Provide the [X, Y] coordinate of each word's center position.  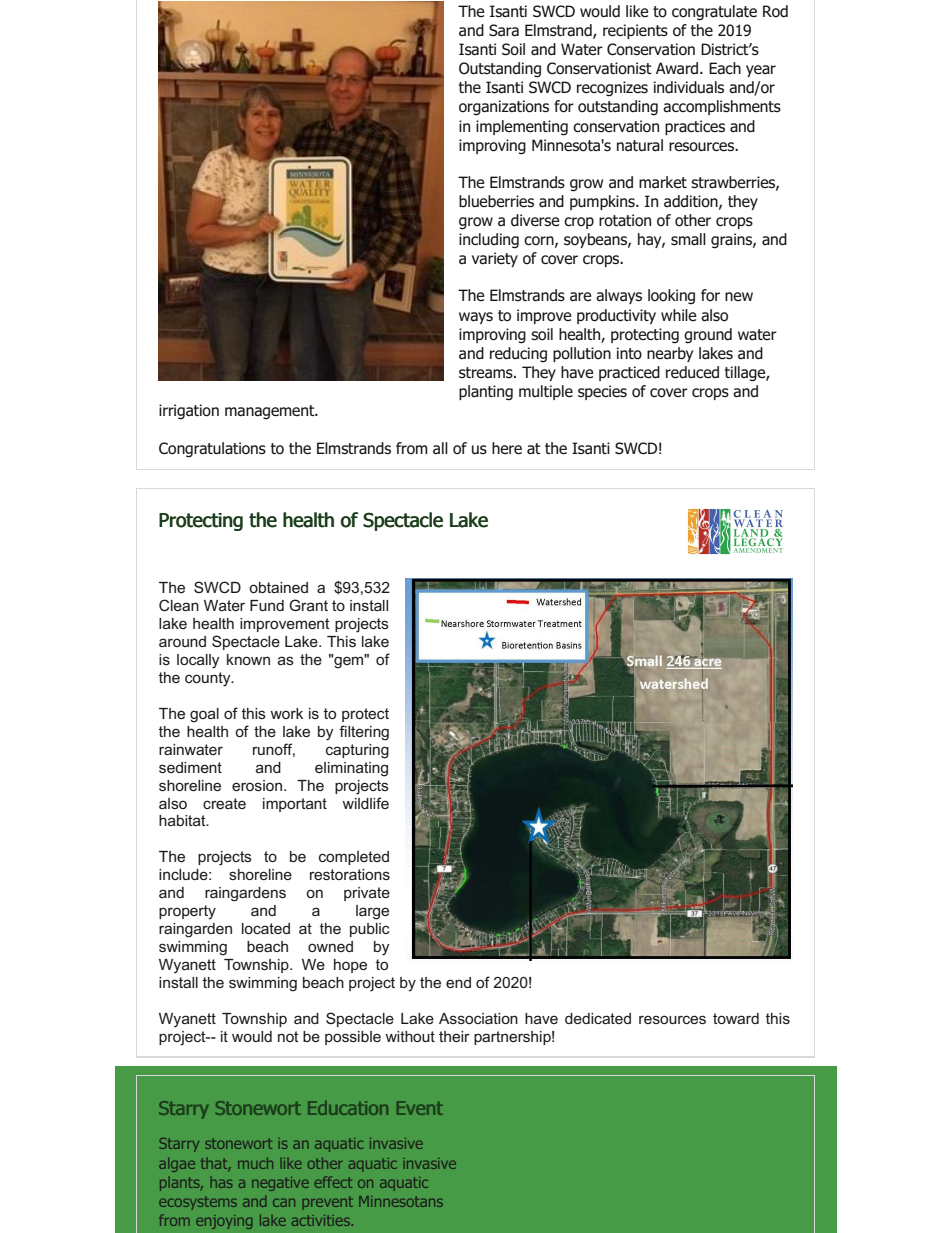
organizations [504, 108]
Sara [504, 30]
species [602, 392]
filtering [364, 733]
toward [736, 1018]
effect [333, 1182]
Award [678, 68]
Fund [267, 605]
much [255, 1163]
